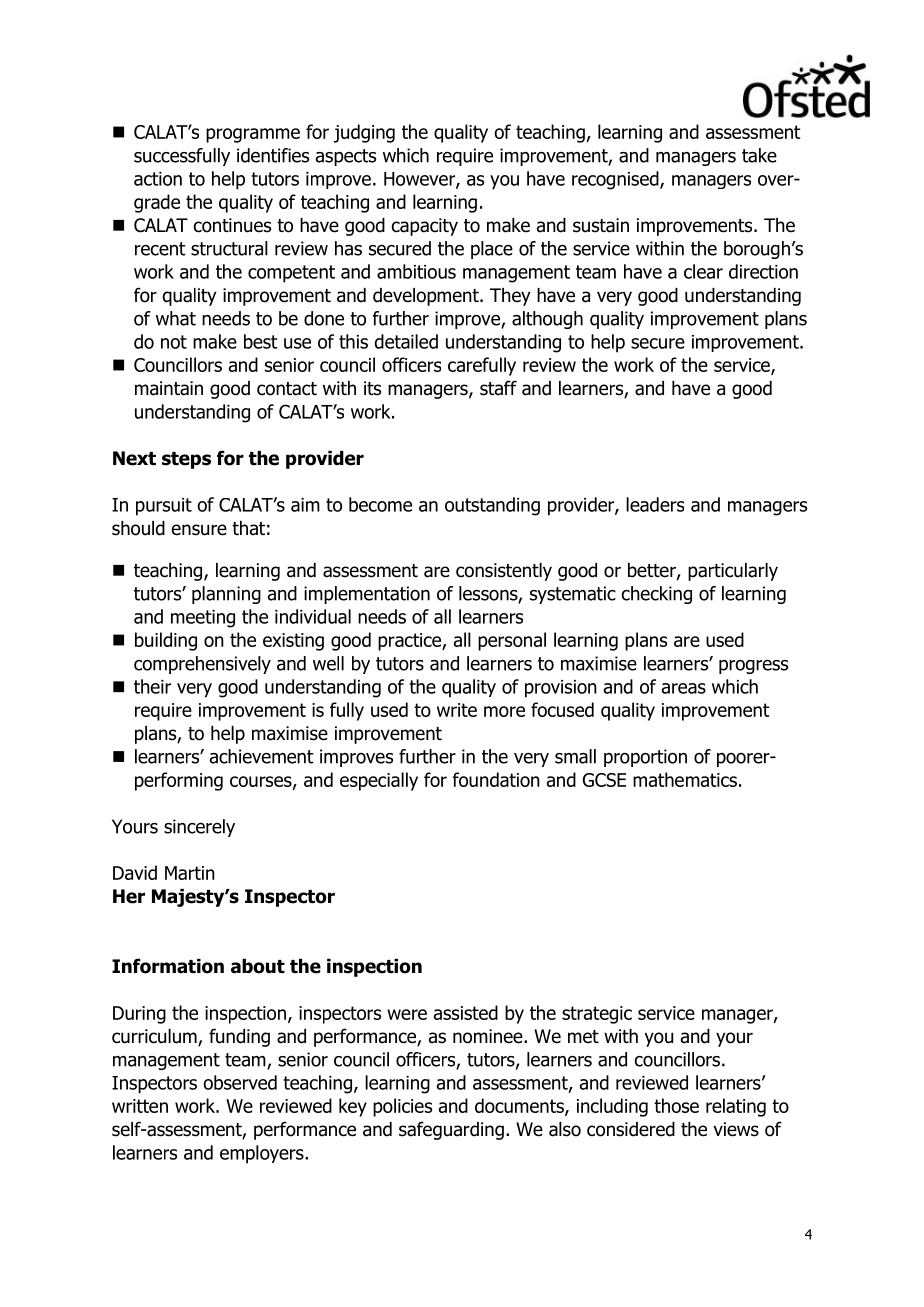 The height and width of the page is (1307, 924). What do you see at coordinates (512, 641) in the page?
I see `personal` at bounding box center [512, 641].
